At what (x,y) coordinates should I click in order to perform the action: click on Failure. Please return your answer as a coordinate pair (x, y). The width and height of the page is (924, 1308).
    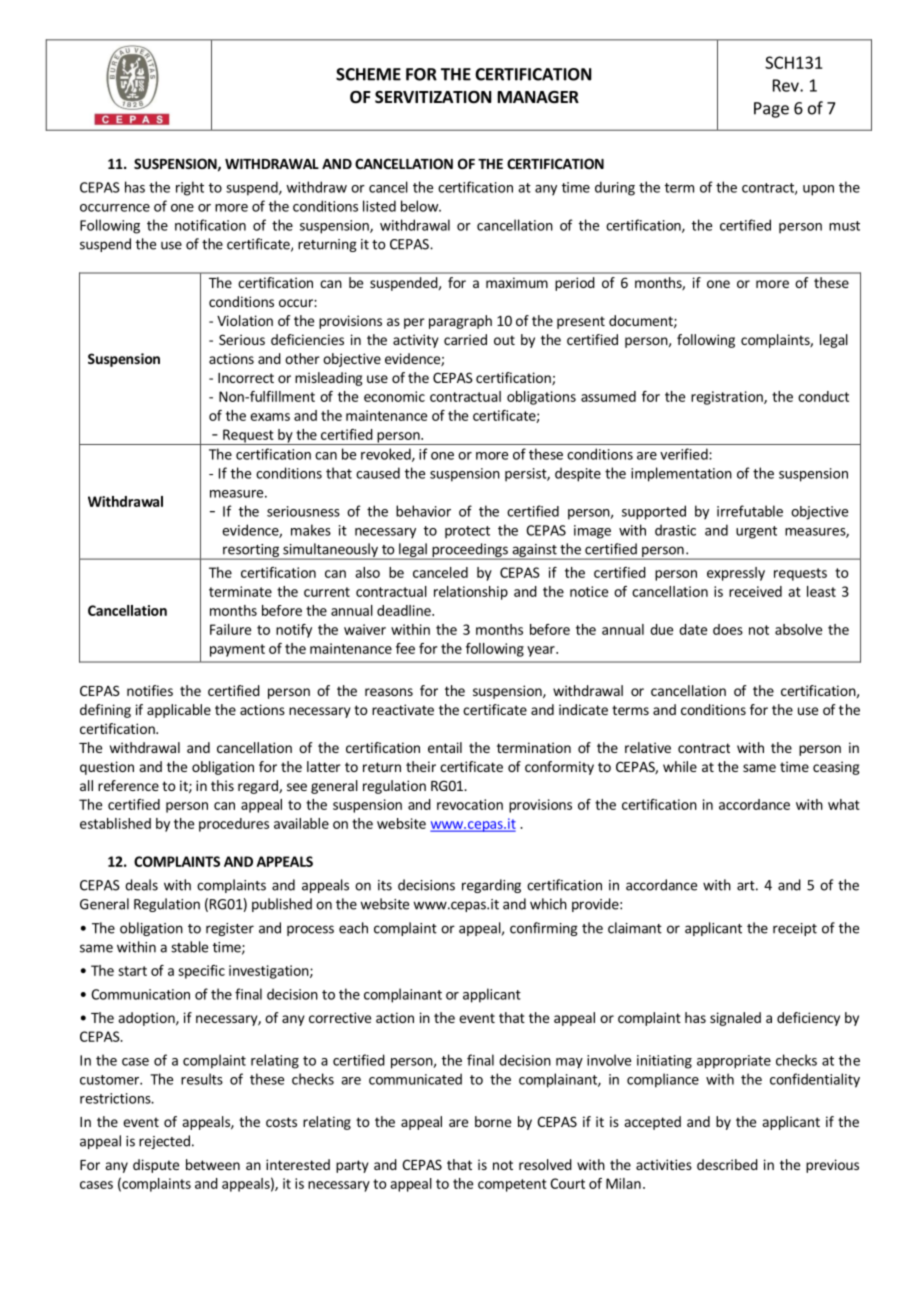
    Looking at the image, I should click on (230, 629).
